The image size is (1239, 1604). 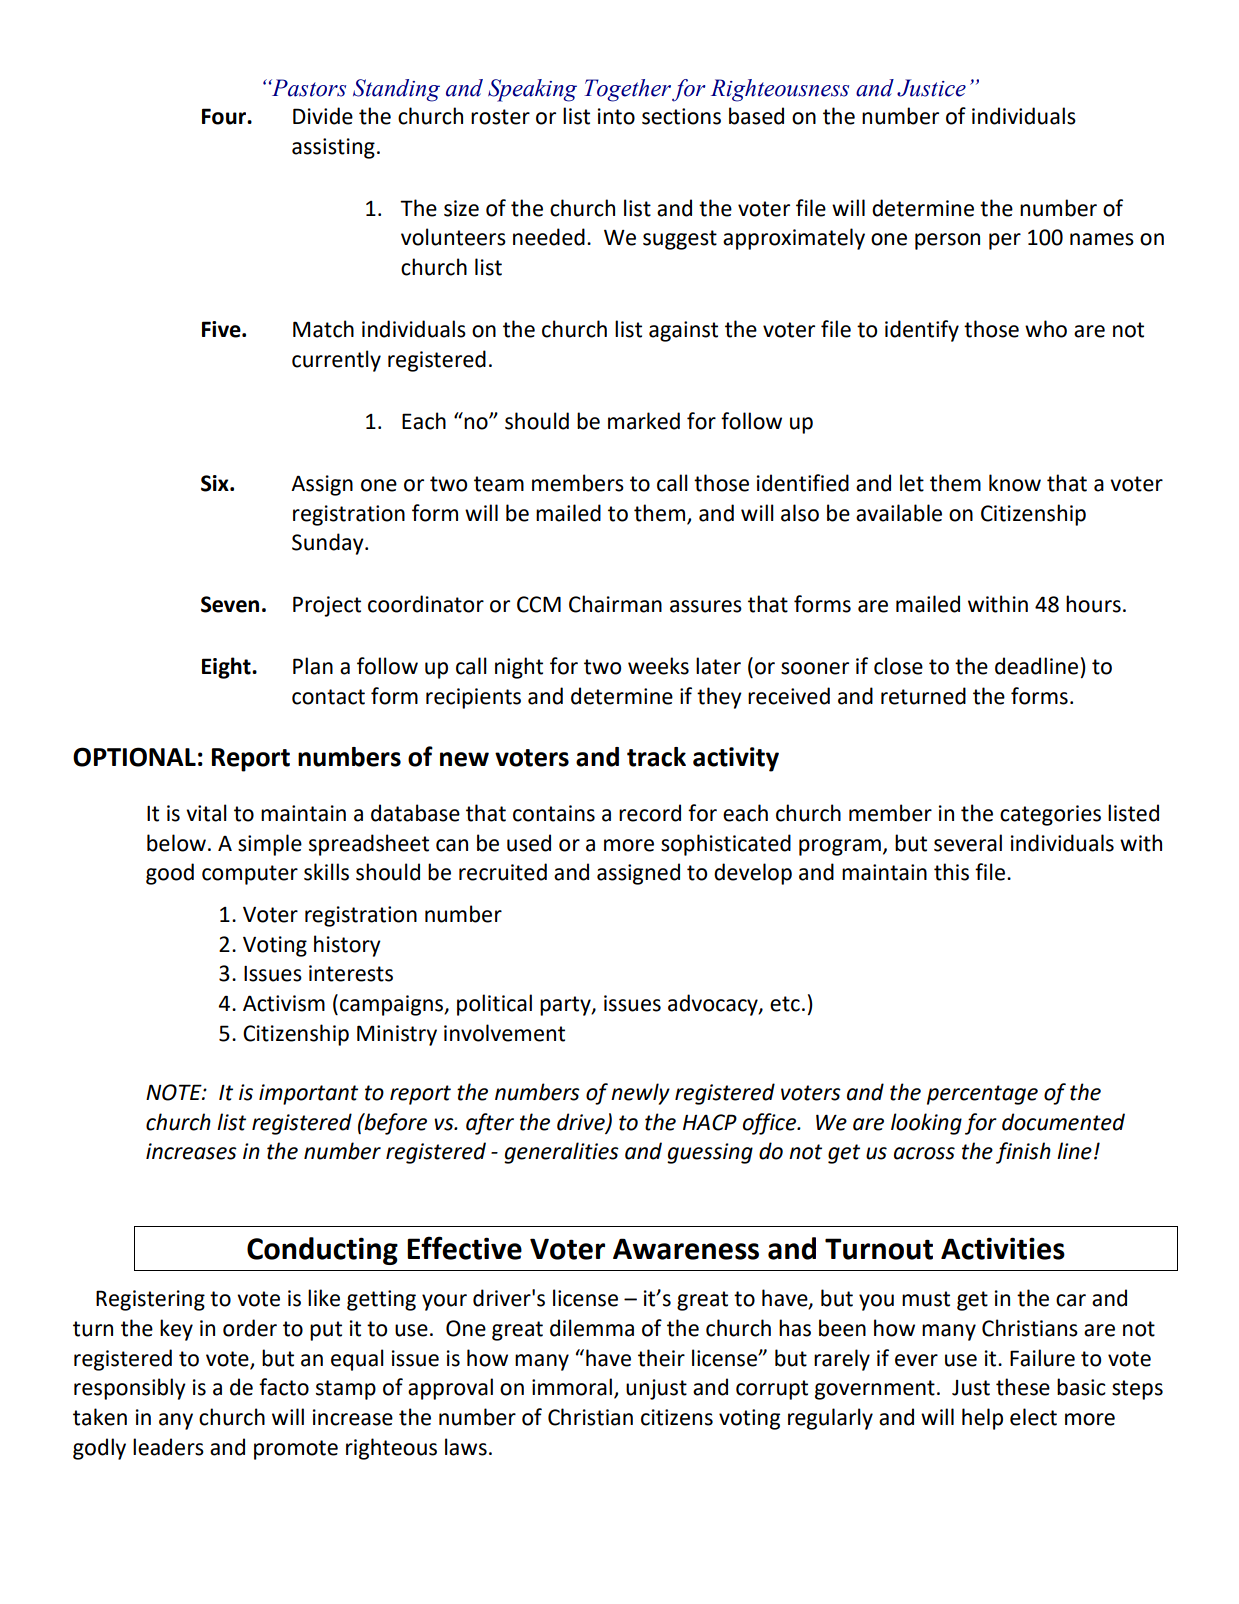 What do you see at coordinates (284, 1387) in the screenshot?
I see `facto` at bounding box center [284, 1387].
